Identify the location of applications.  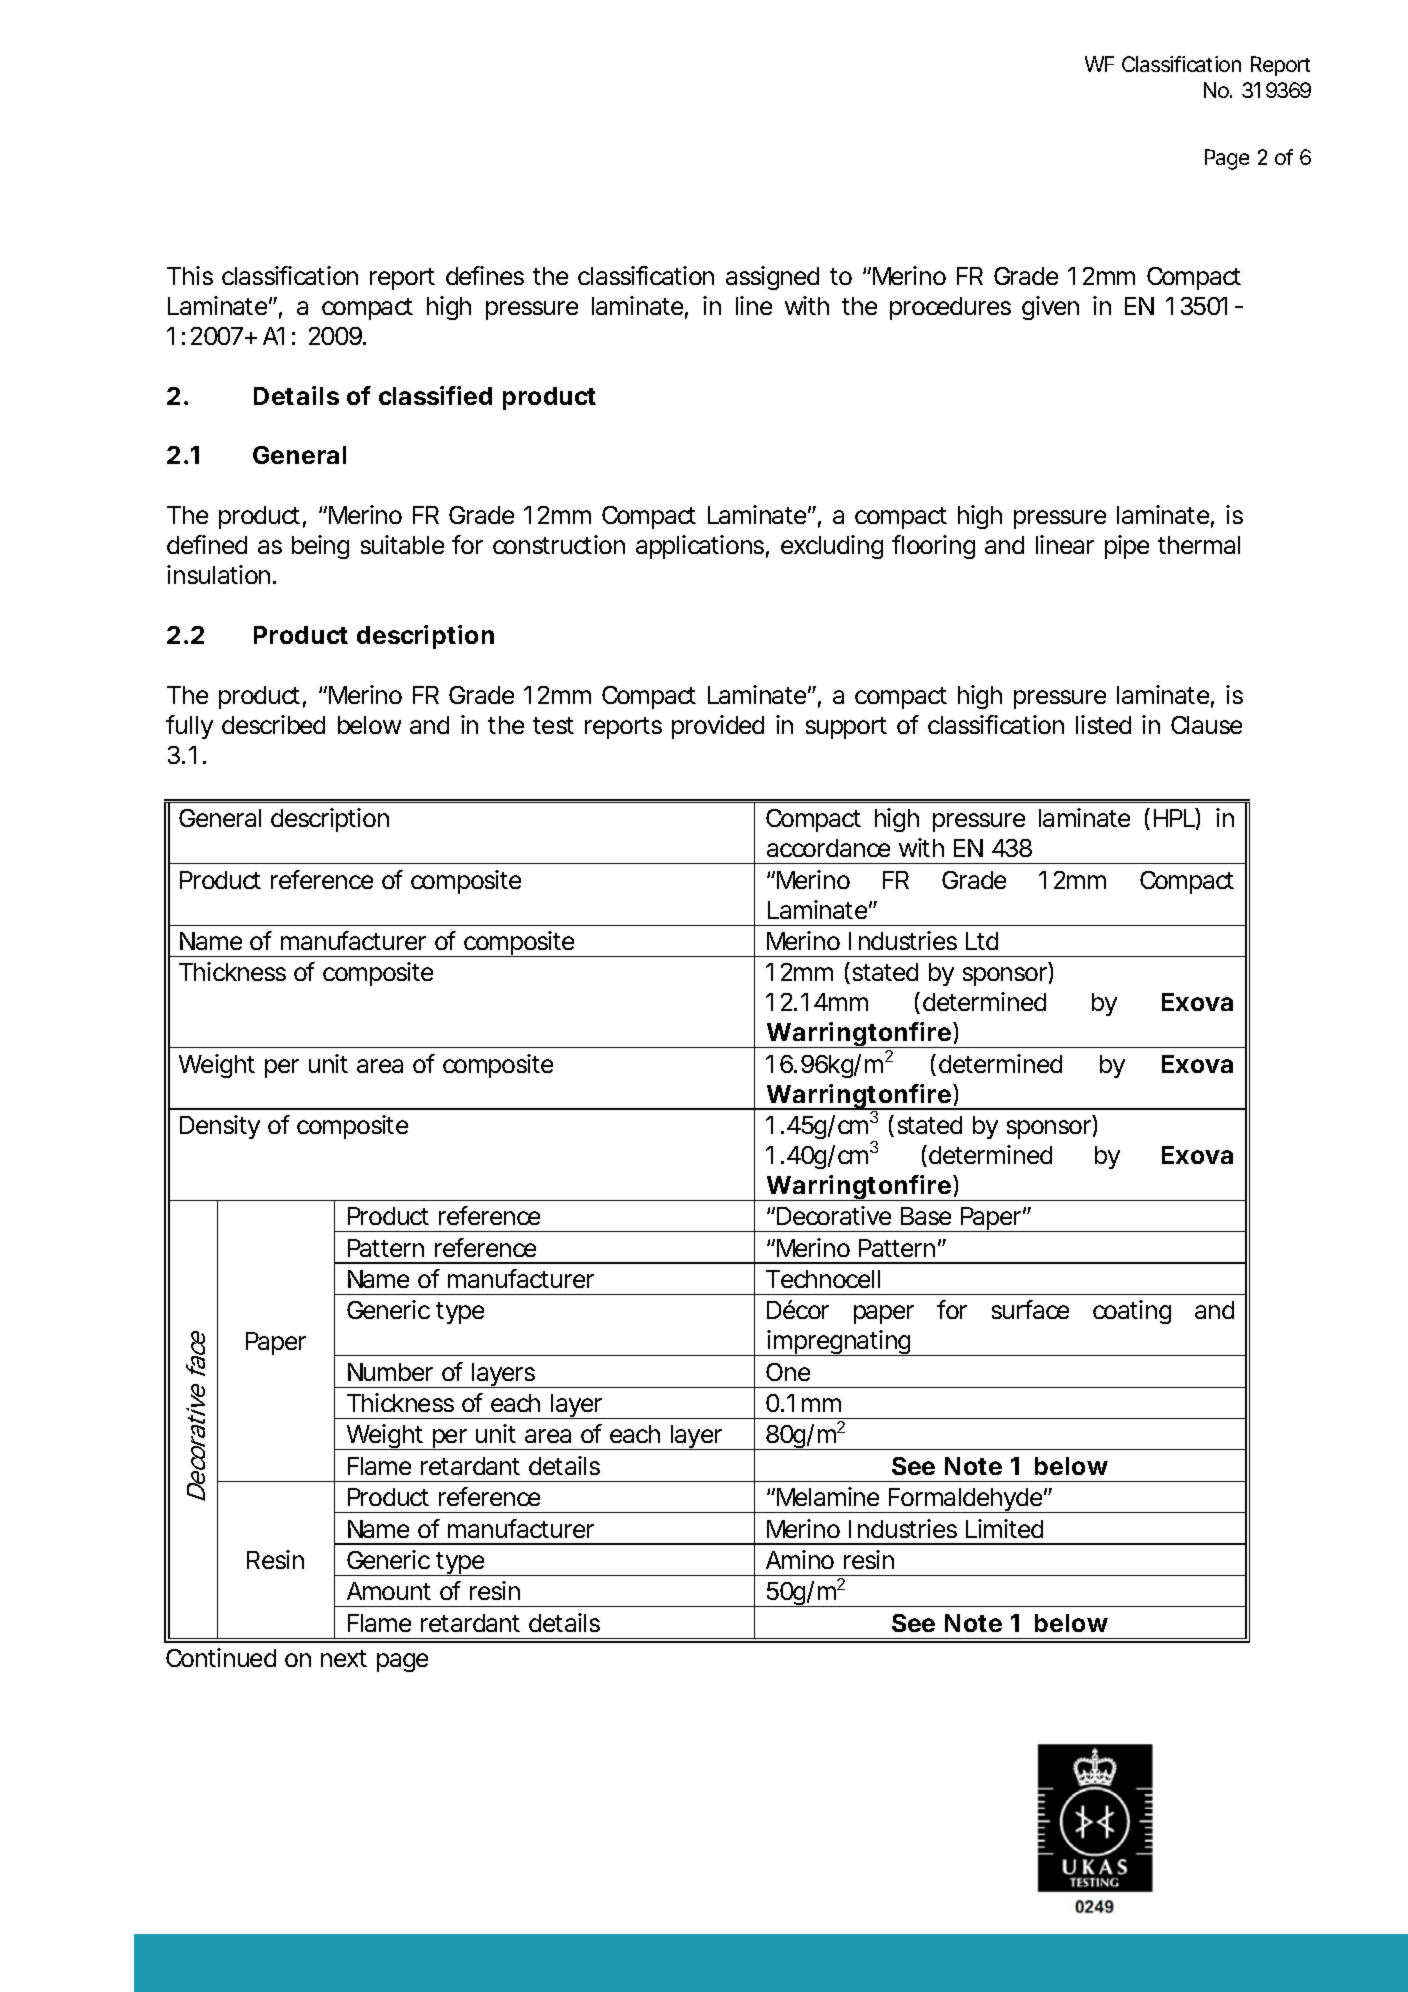
(700, 547).
